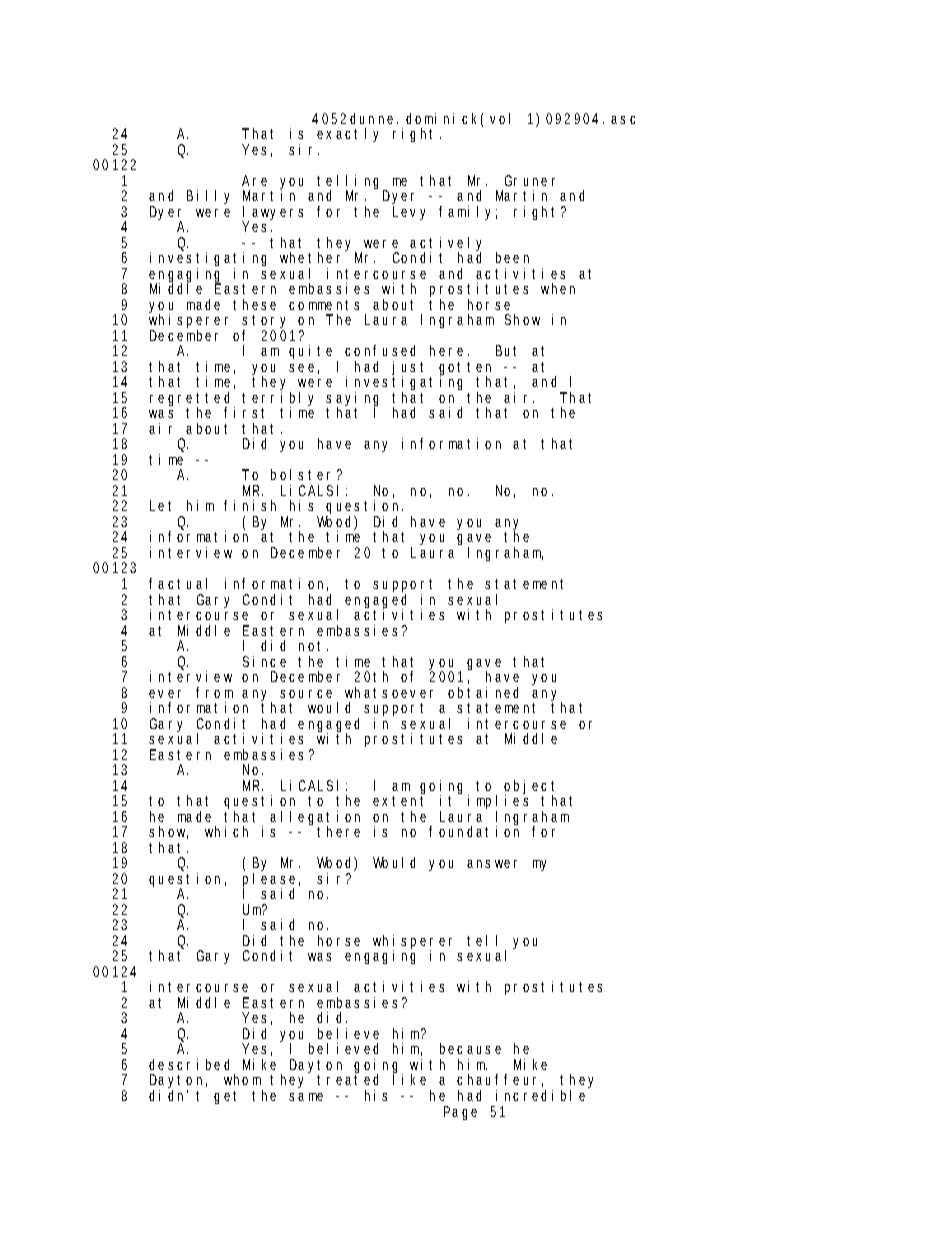 This page has height=1233, width=952. What do you see at coordinates (460, 1113) in the page?
I see `Page` at bounding box center [460, 1113].
